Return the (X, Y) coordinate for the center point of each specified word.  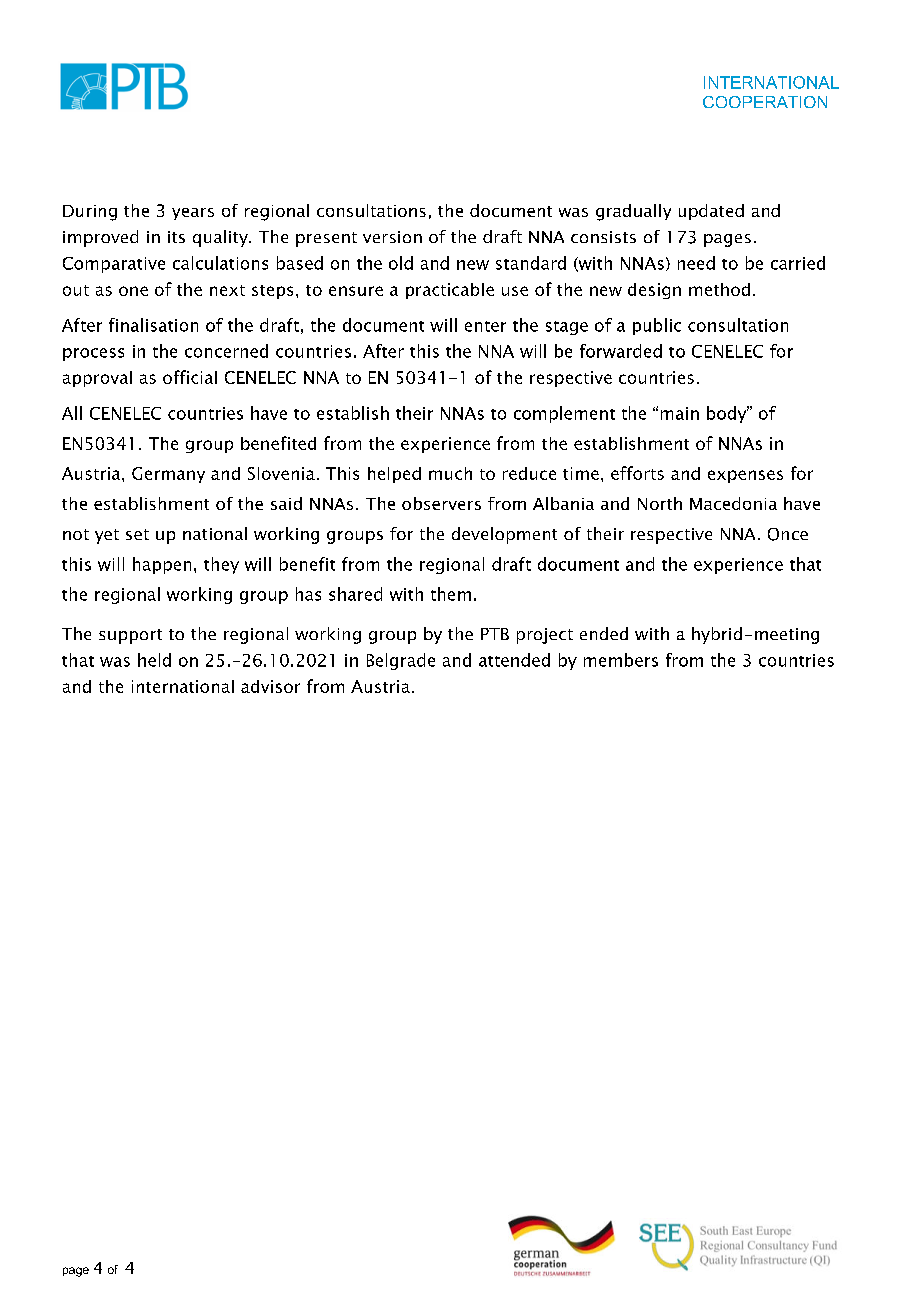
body (728, 414)
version (392, 237)
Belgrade (401, 661)
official (190, 377)
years (193, 214)
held (154, 660)
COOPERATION (765, 102)
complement (564, 414)
